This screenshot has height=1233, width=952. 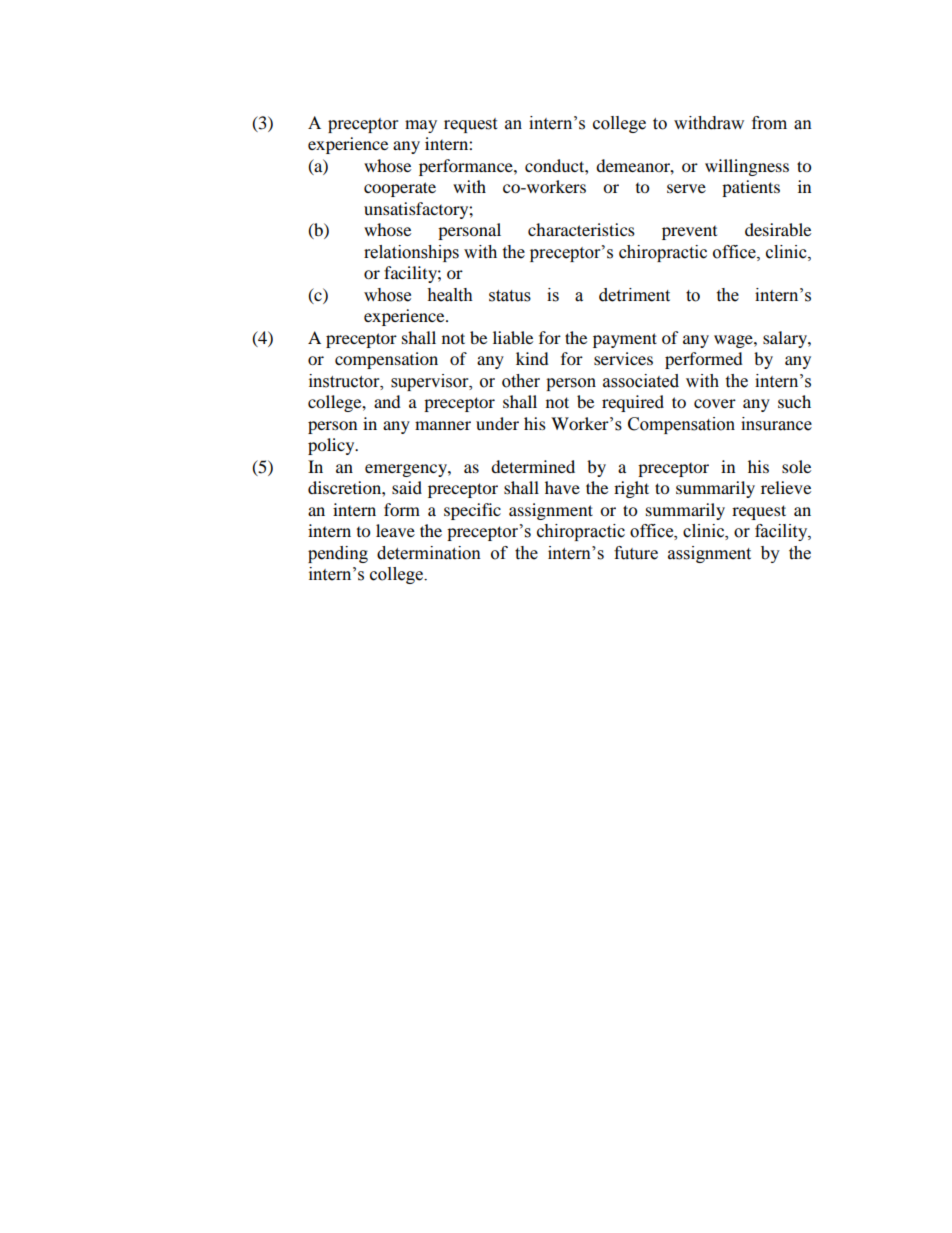 I want to click on from, so click(x=769, y=123).
